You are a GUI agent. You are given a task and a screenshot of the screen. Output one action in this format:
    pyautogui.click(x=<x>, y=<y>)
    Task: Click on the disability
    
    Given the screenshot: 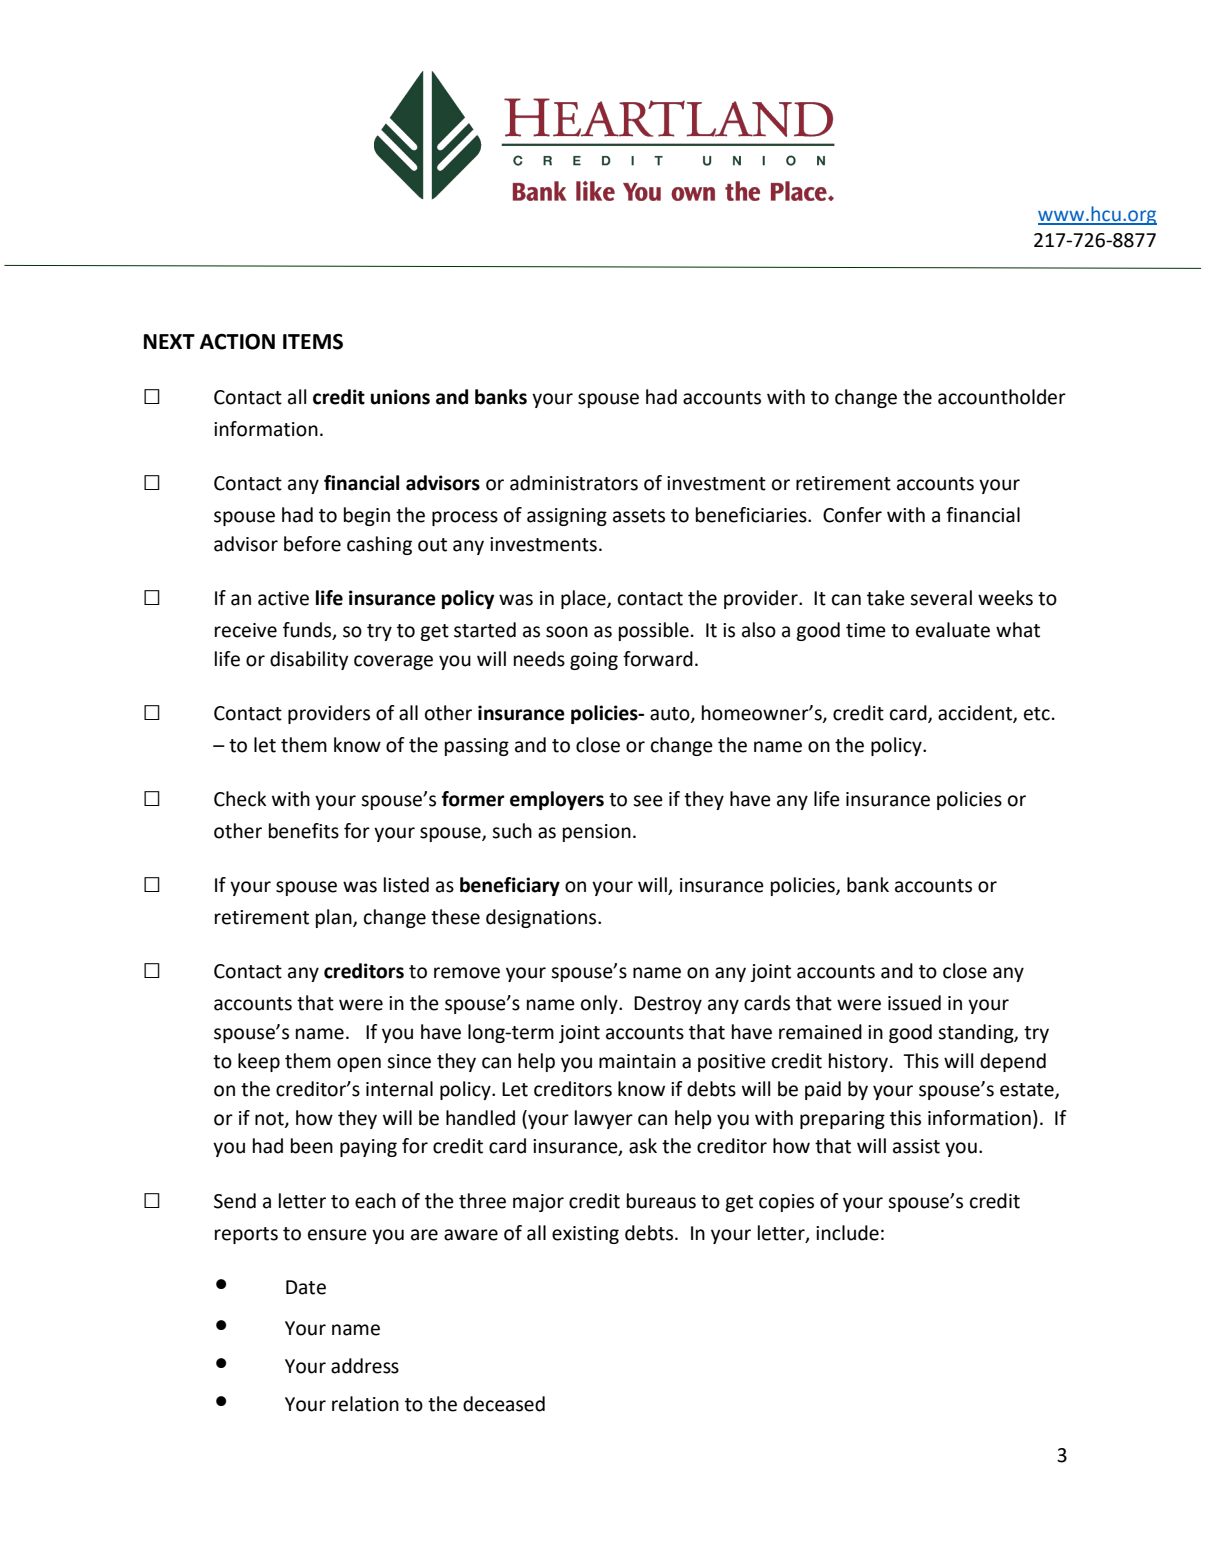 What is the action you would take?
    pyautogui.click(x=309, y=660)
